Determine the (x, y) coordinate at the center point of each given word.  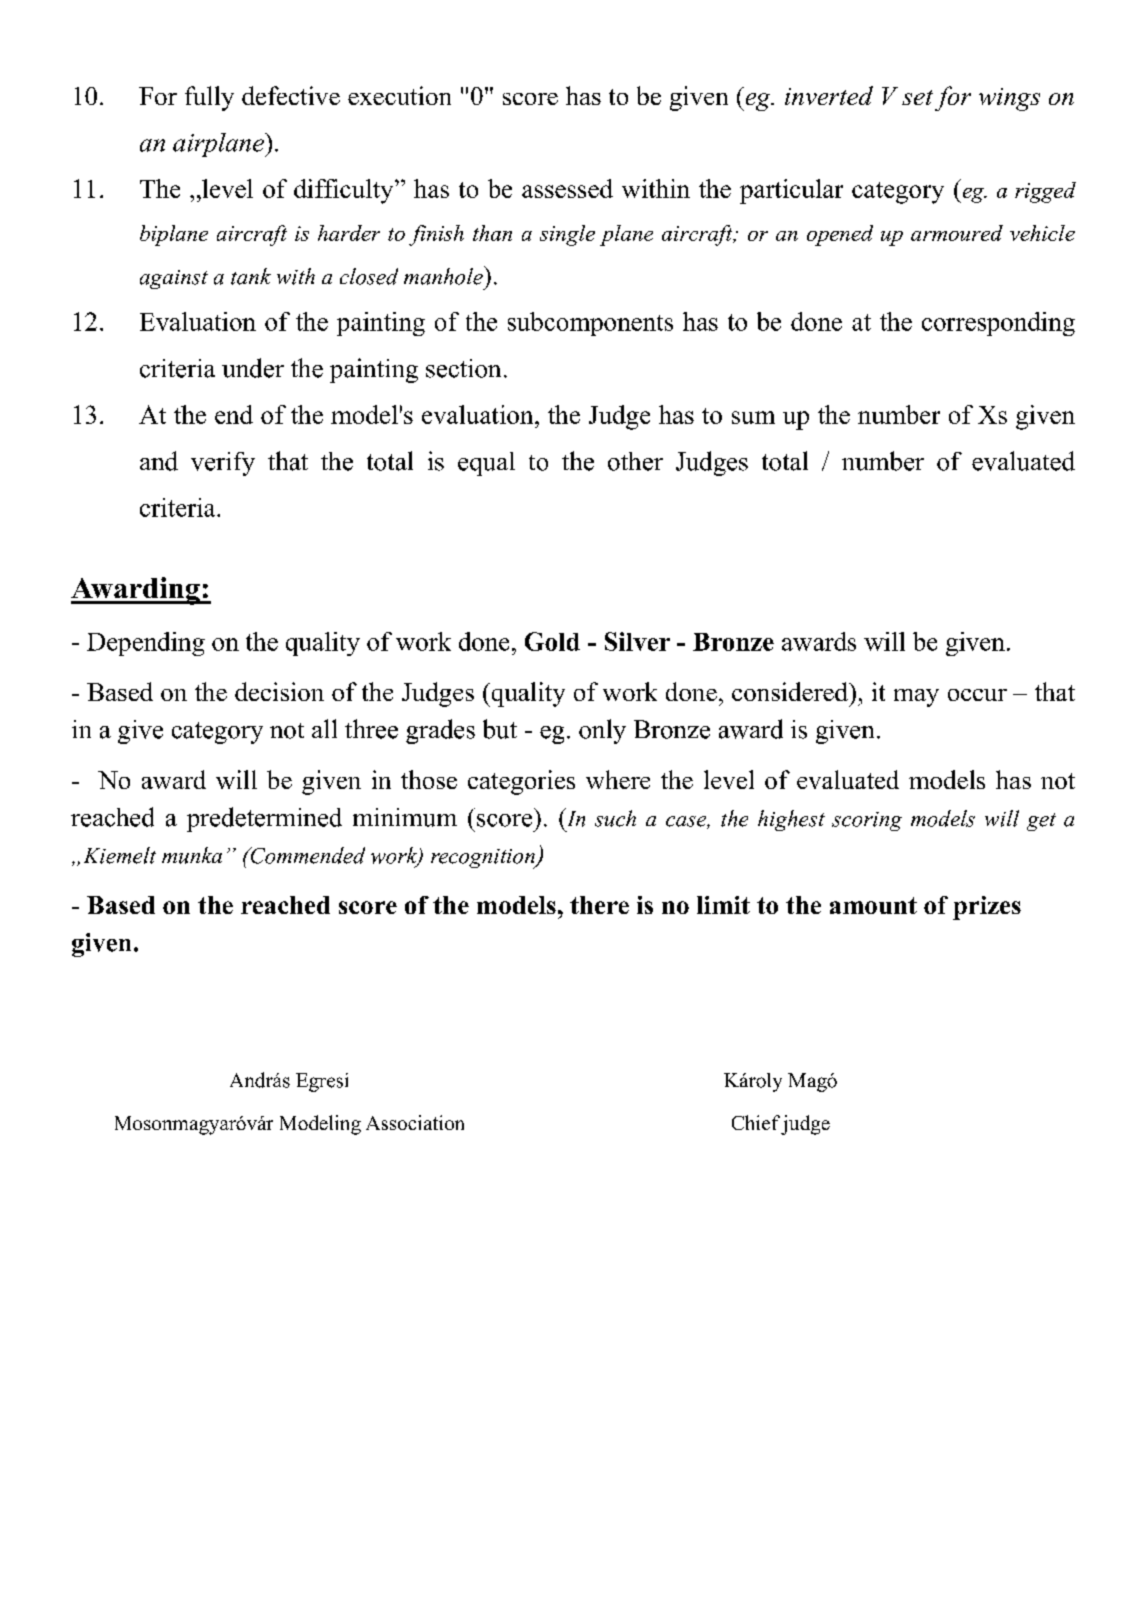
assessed (567, 188)
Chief (756, 1122)
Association (415, 1122)
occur (977, 695)
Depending (146, 644)
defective (291, 95)
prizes (987, 908)
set (917, 97)
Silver (637, 641)
